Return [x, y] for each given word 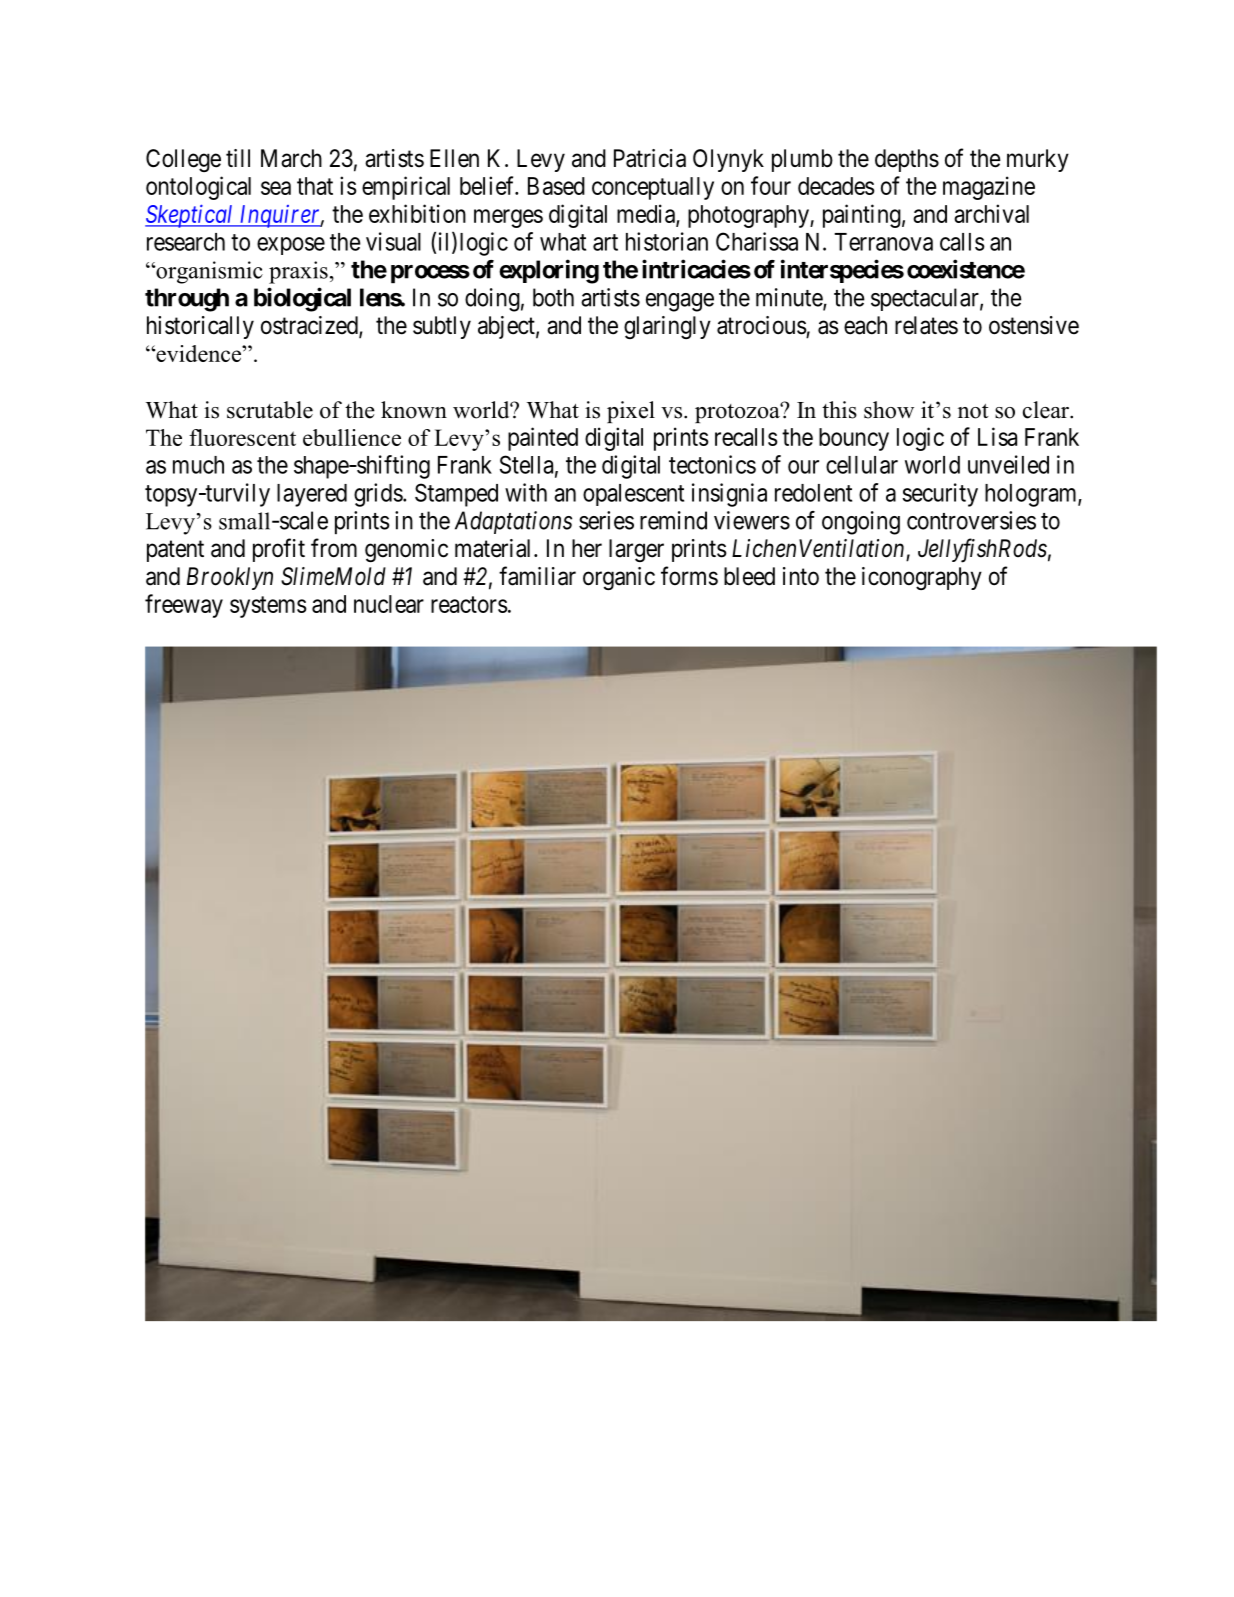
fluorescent [242, 437]
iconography [922, 578]
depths [907, 160]
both [553, 297]
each [865, 325]
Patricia [650, 158]
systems [268, 607]
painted [543, 439]
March [291, 158]
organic [619, 578]
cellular [862, 465]
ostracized [310, 326]
